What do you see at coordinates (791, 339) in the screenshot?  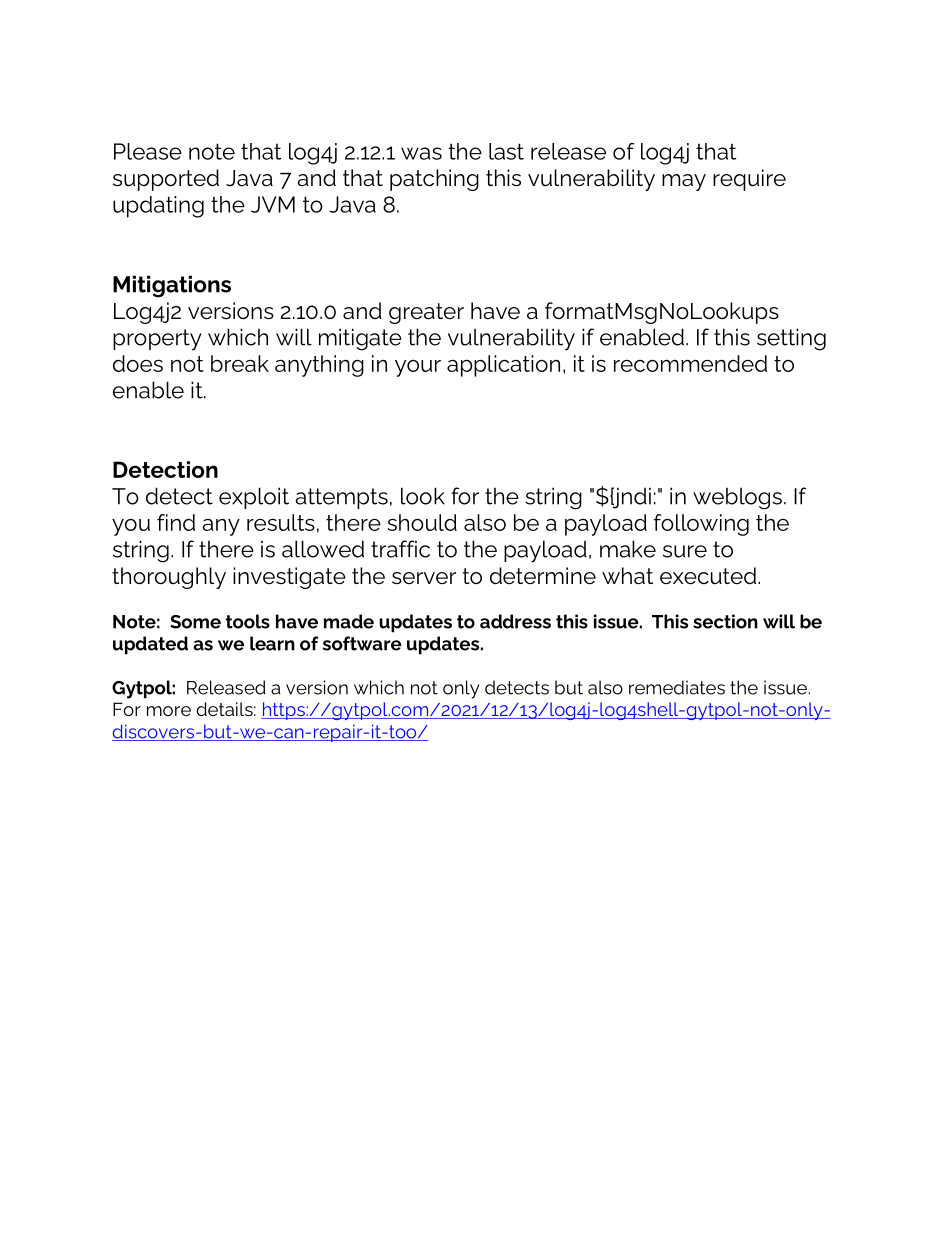 I see `setting` at bounding box center [791, 339].
